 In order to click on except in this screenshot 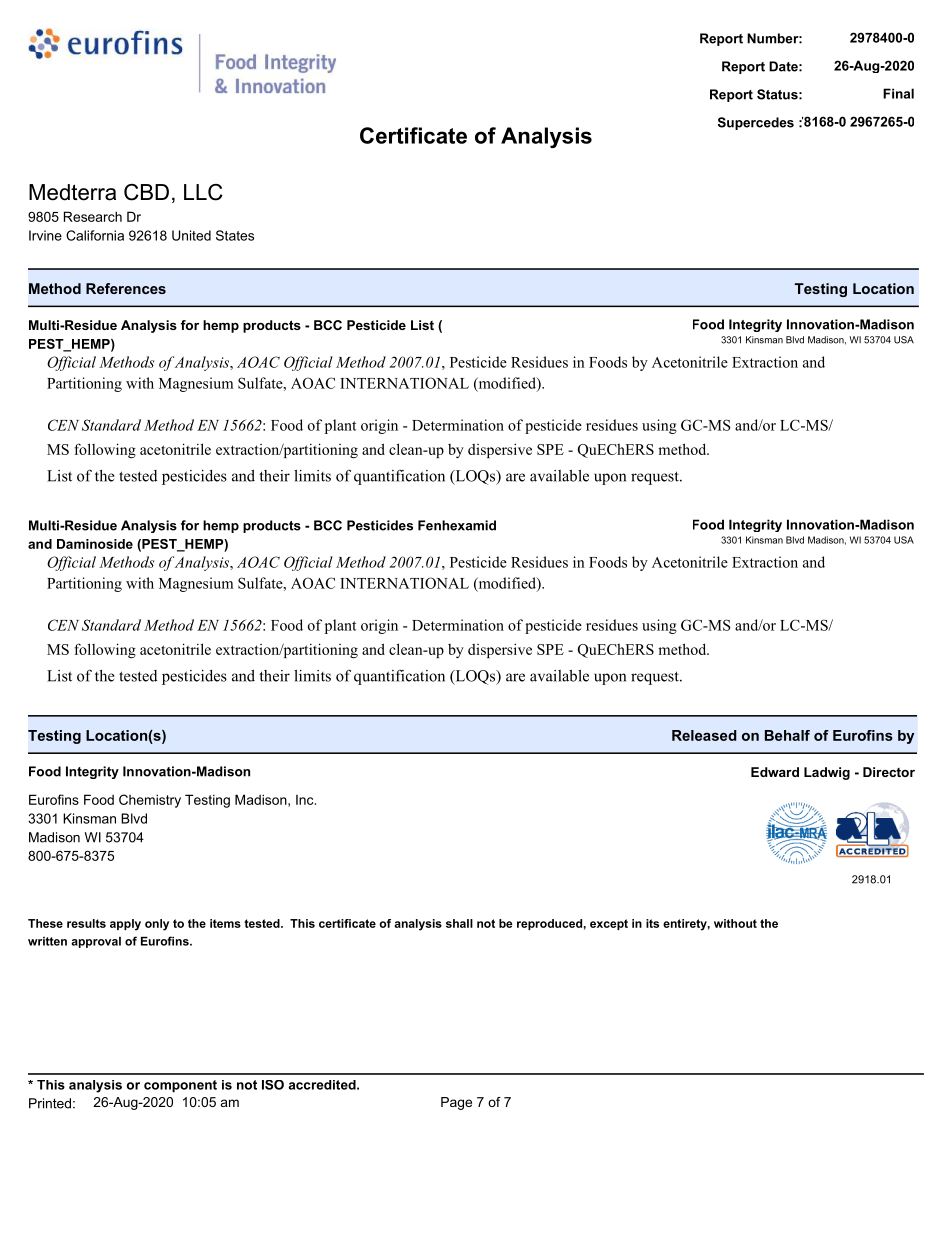, I will do `click(609, 924)`.
